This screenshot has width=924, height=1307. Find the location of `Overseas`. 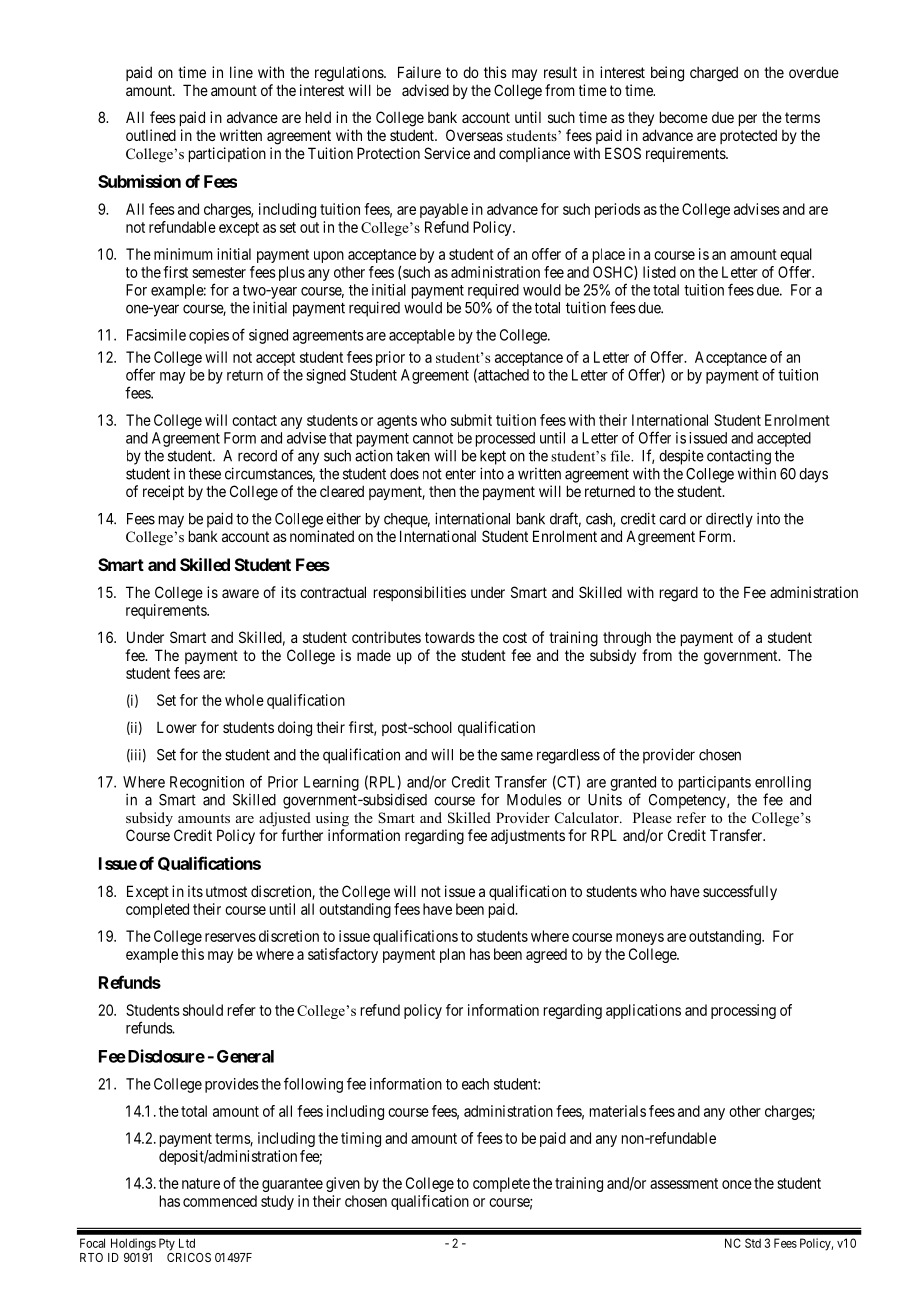

Overseas is located at coordinates (474, 135).
